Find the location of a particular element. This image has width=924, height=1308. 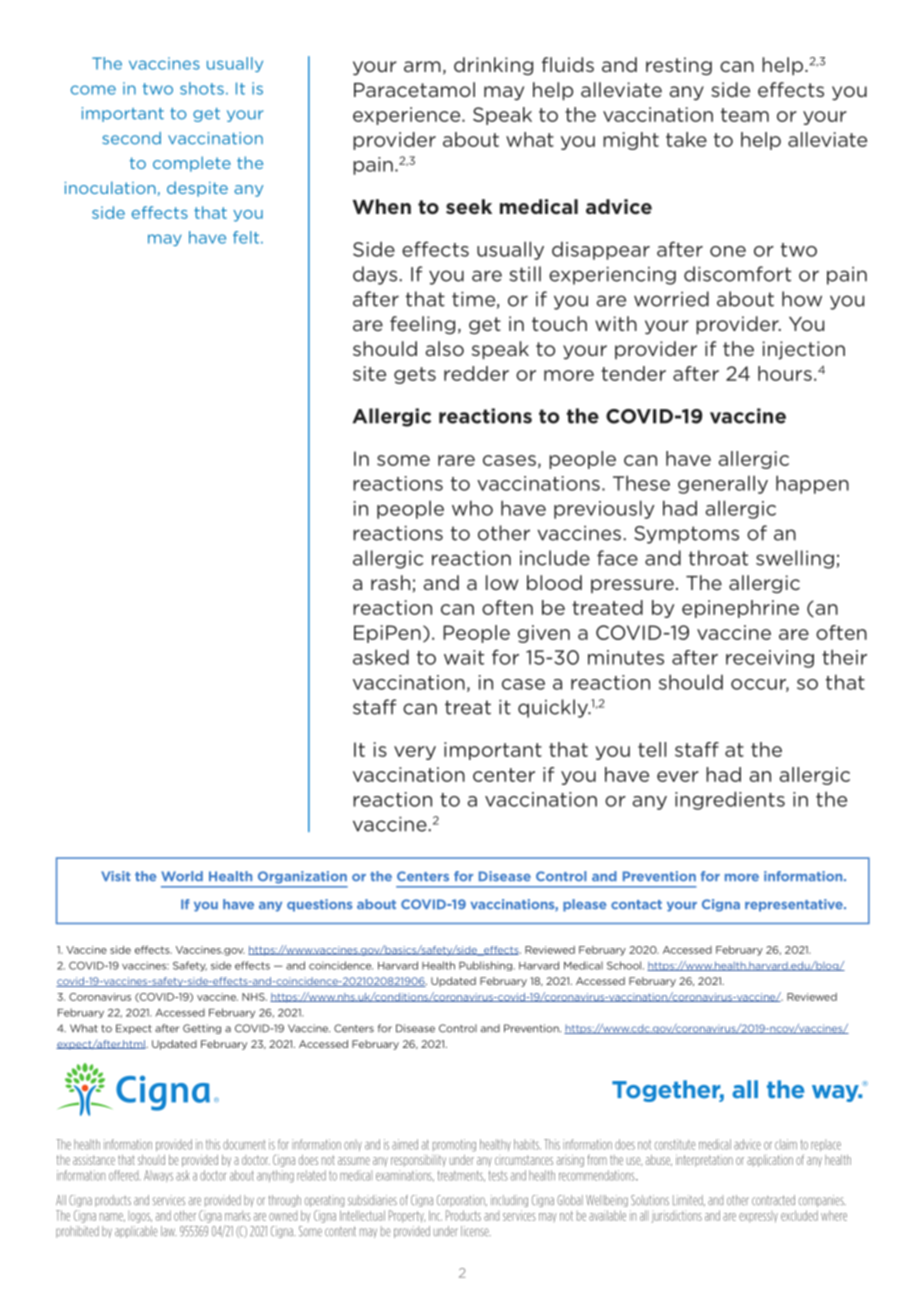

rare is located at coordinates (456, 460).
